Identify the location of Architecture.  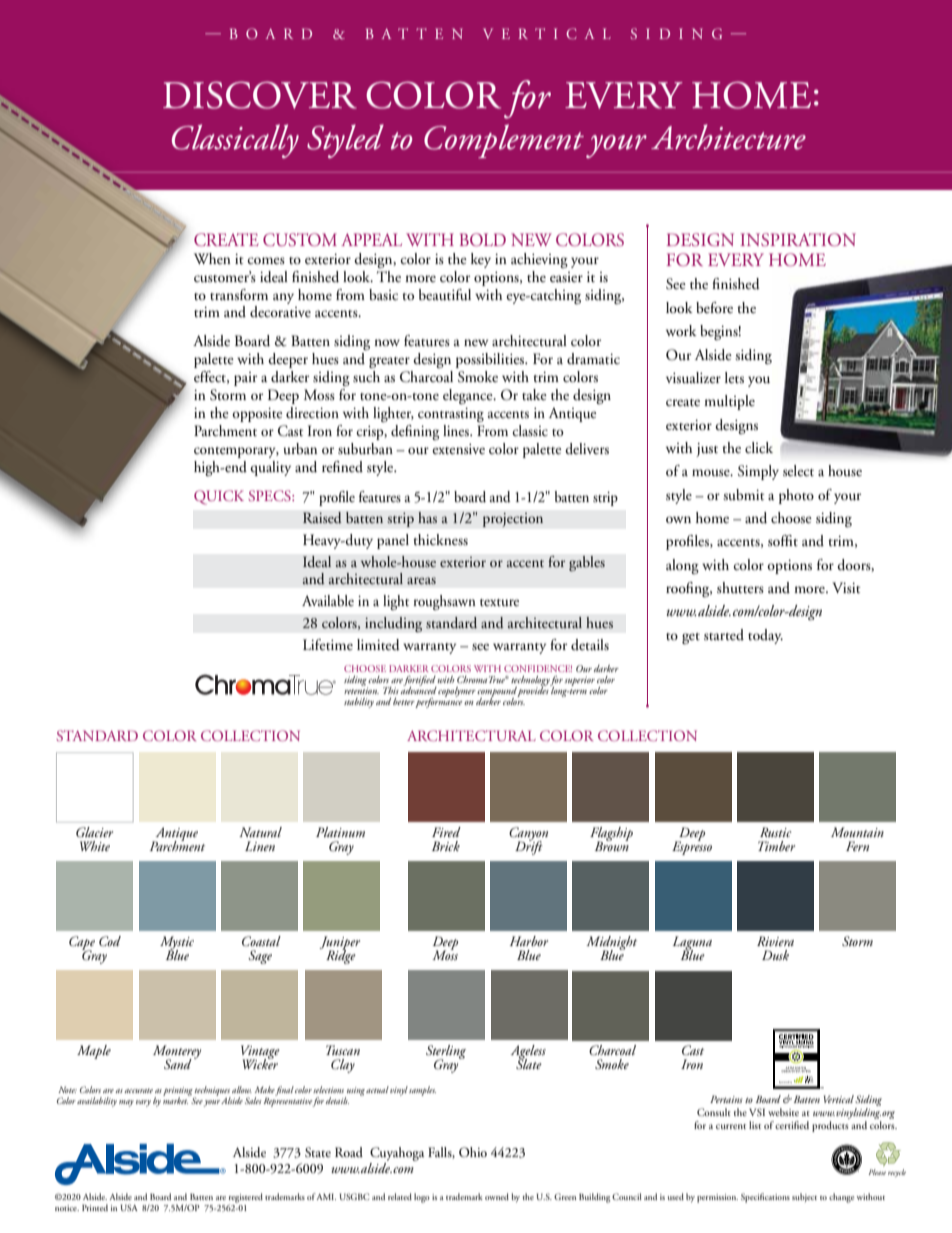
(728, 137).
